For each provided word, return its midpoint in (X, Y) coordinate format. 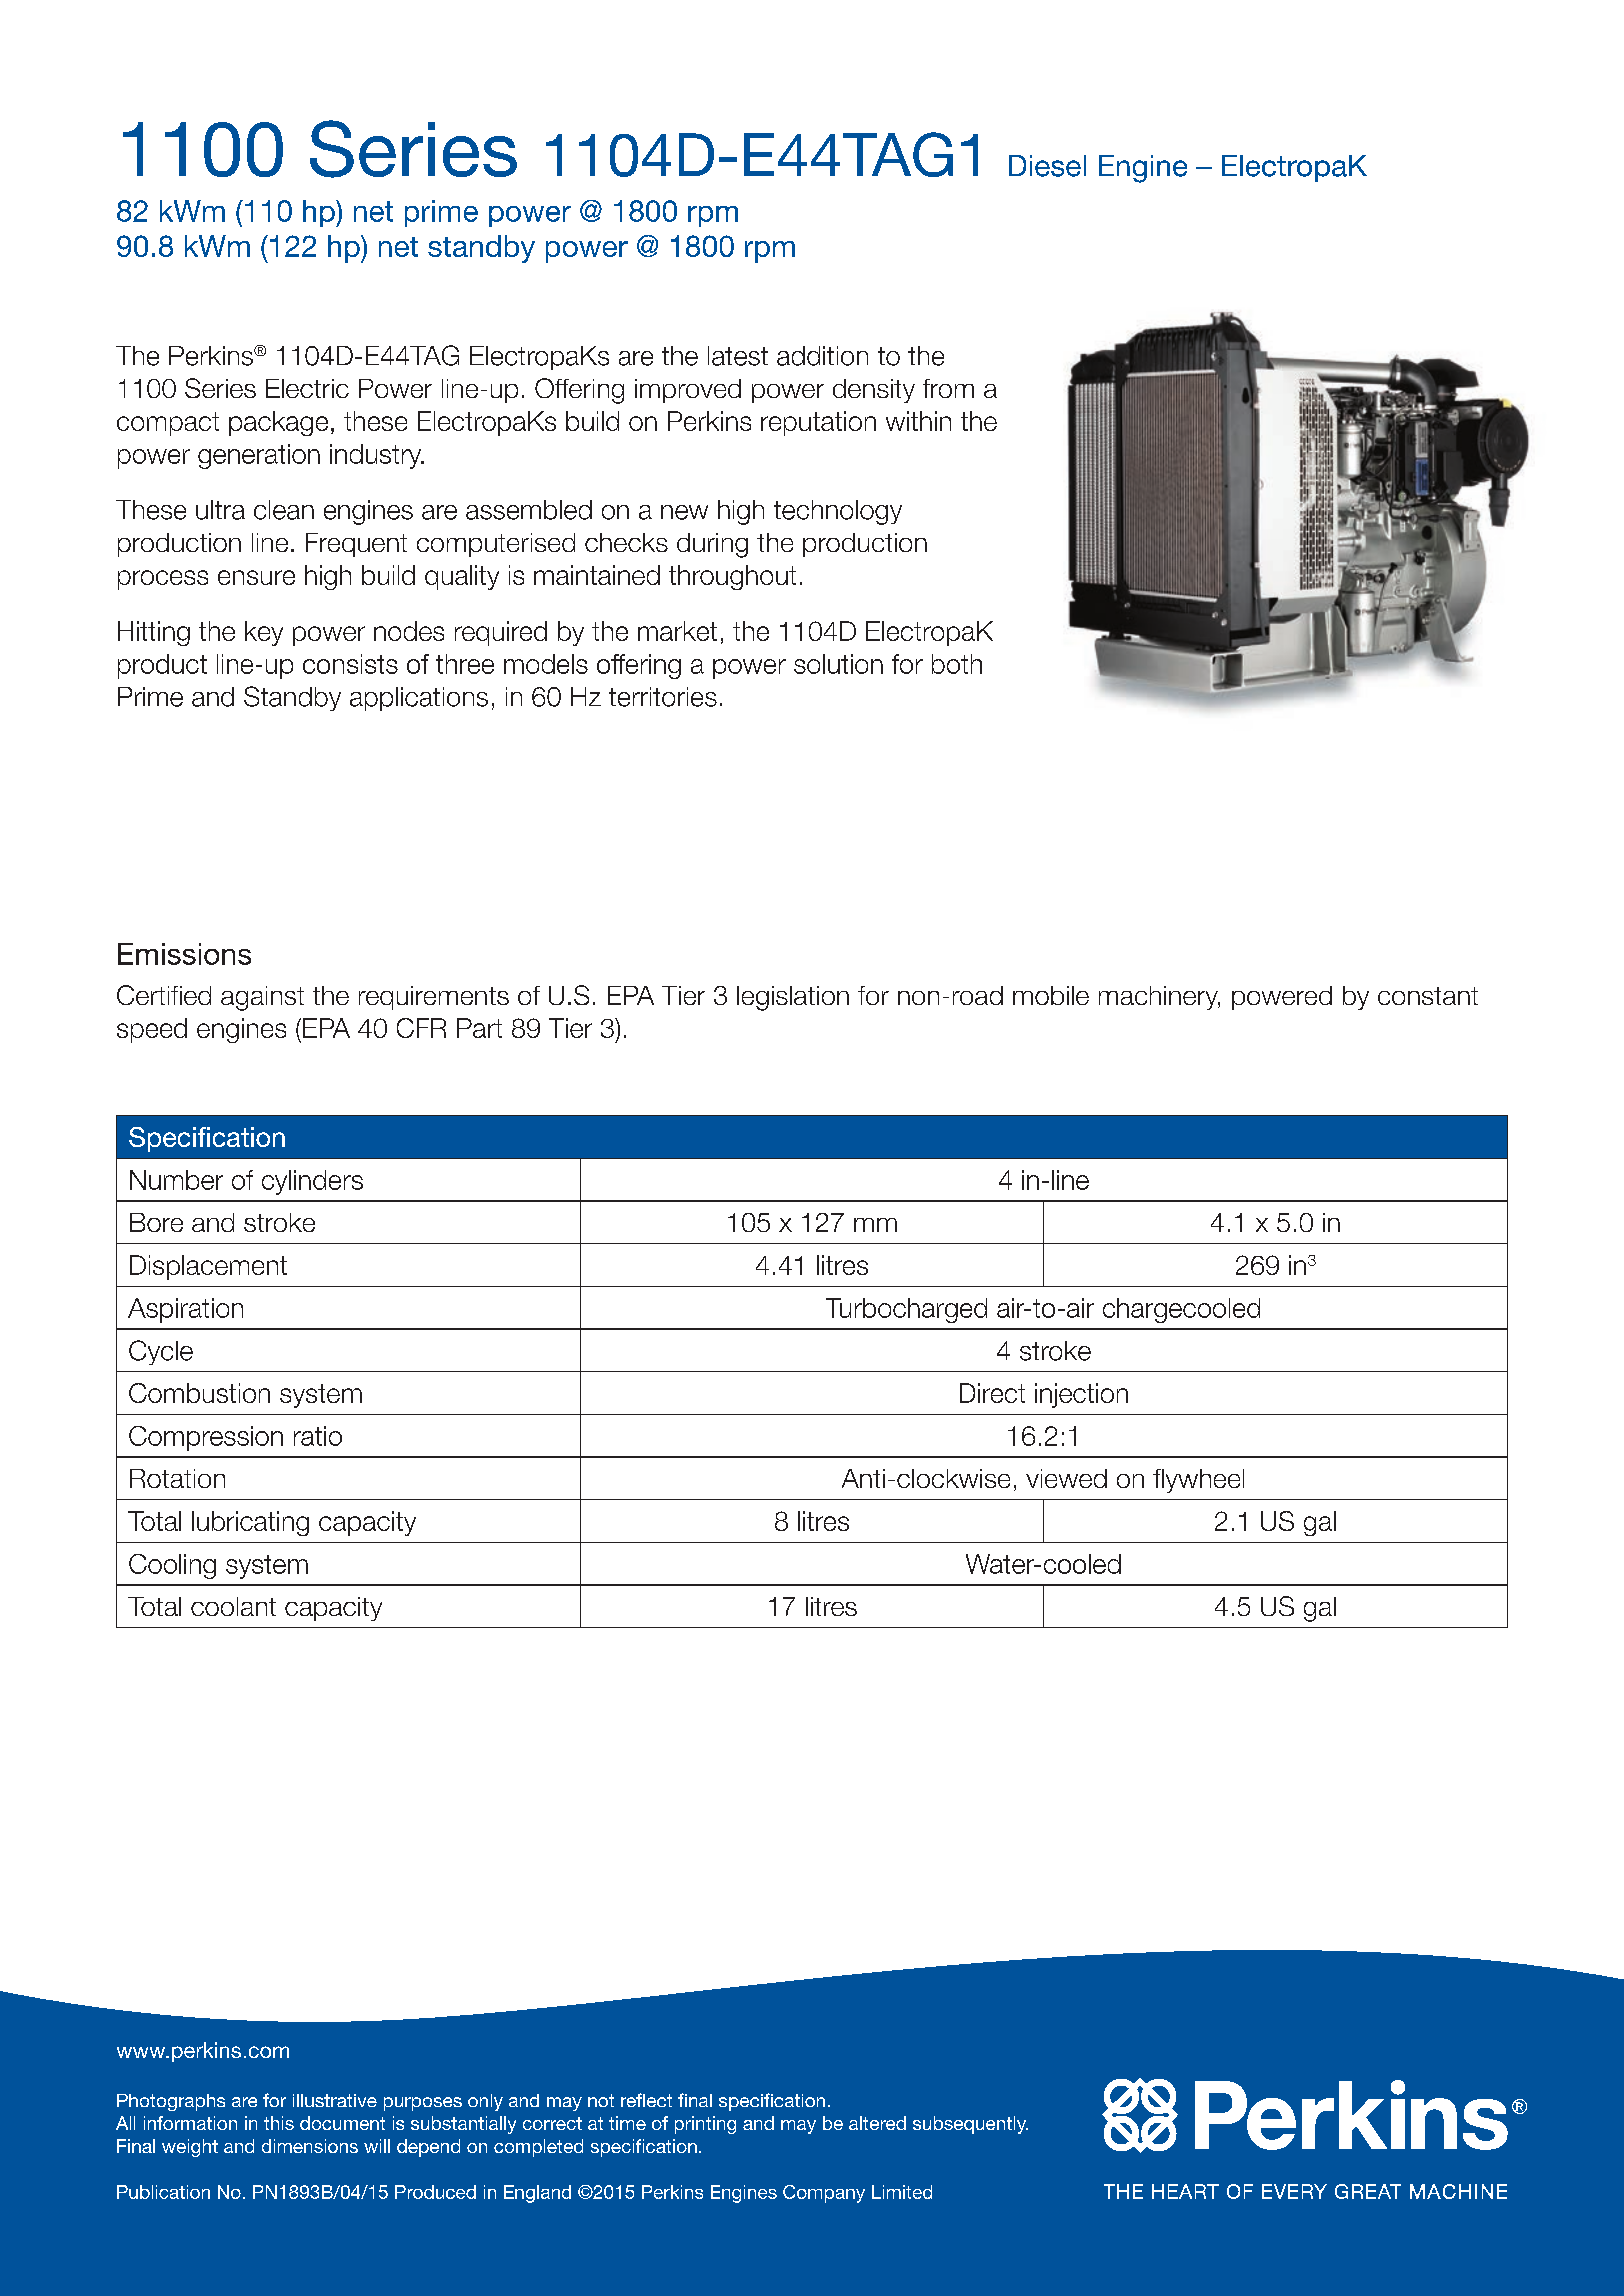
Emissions (184, 954)
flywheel (1198, 1481)
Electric (307, 388)
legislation (793, 998)
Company (824, 2194)
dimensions (310, 2146)
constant (1428, 996)
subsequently (970, 2125)
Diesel (1047, 166)
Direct (992, 1393)
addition (822, 356)
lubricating (250, 1523)
